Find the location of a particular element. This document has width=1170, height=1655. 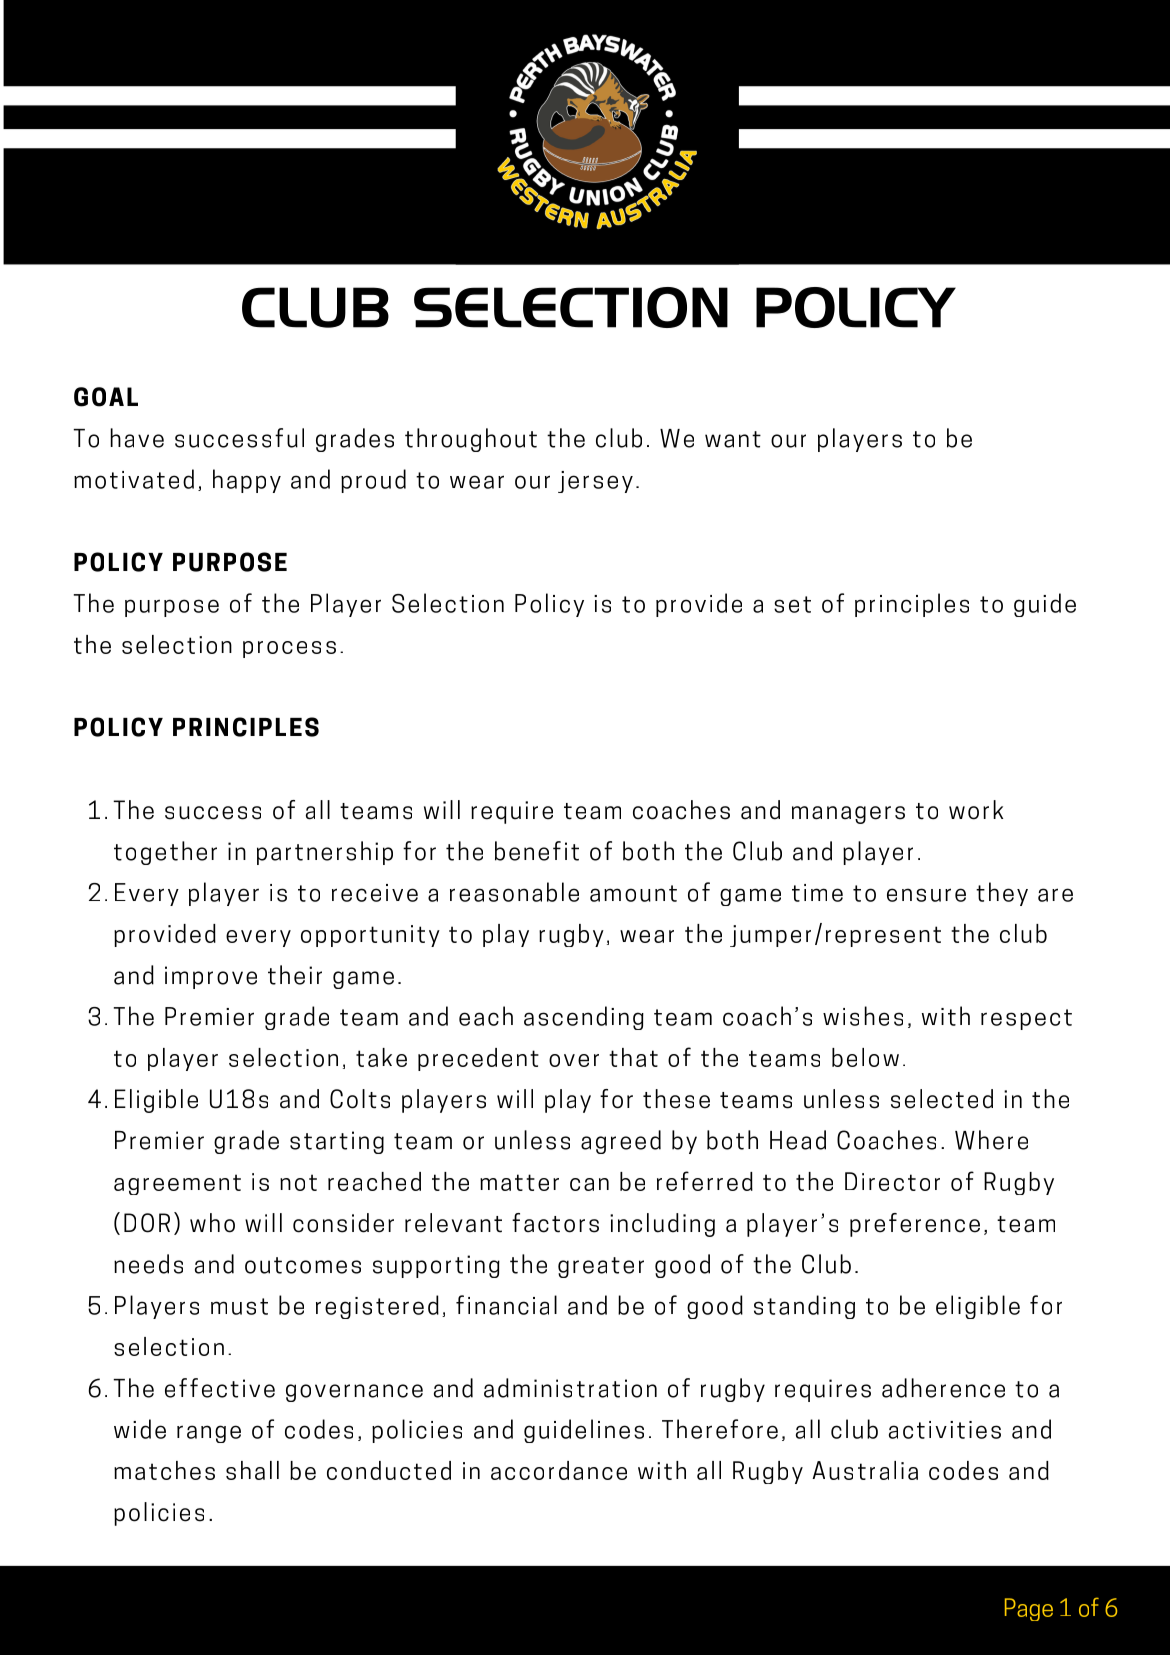

shall is located at coordinates (252, 1470).
